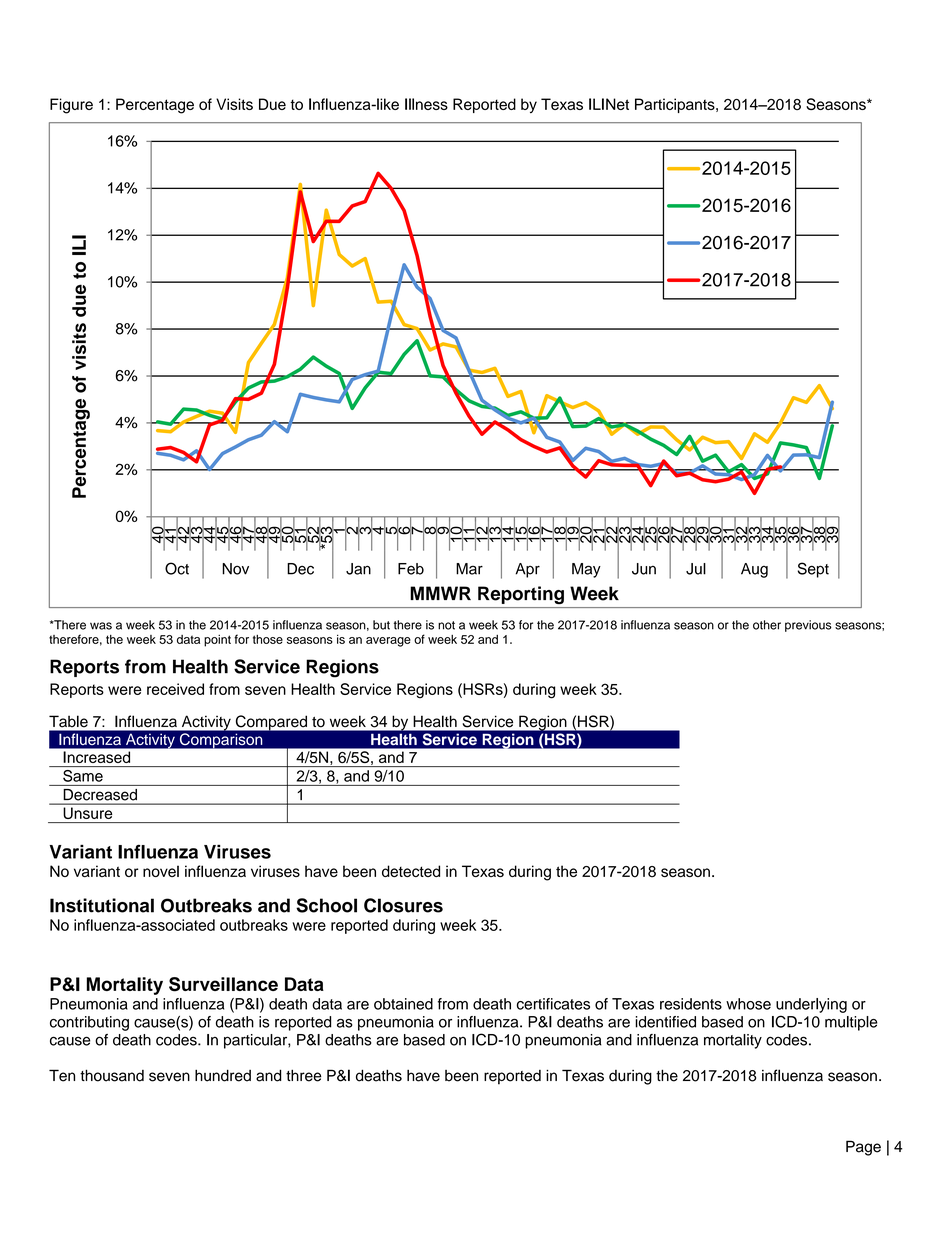 This screenshot has height=1233, width=952. I want to click on Aug, so click(754, 570).
